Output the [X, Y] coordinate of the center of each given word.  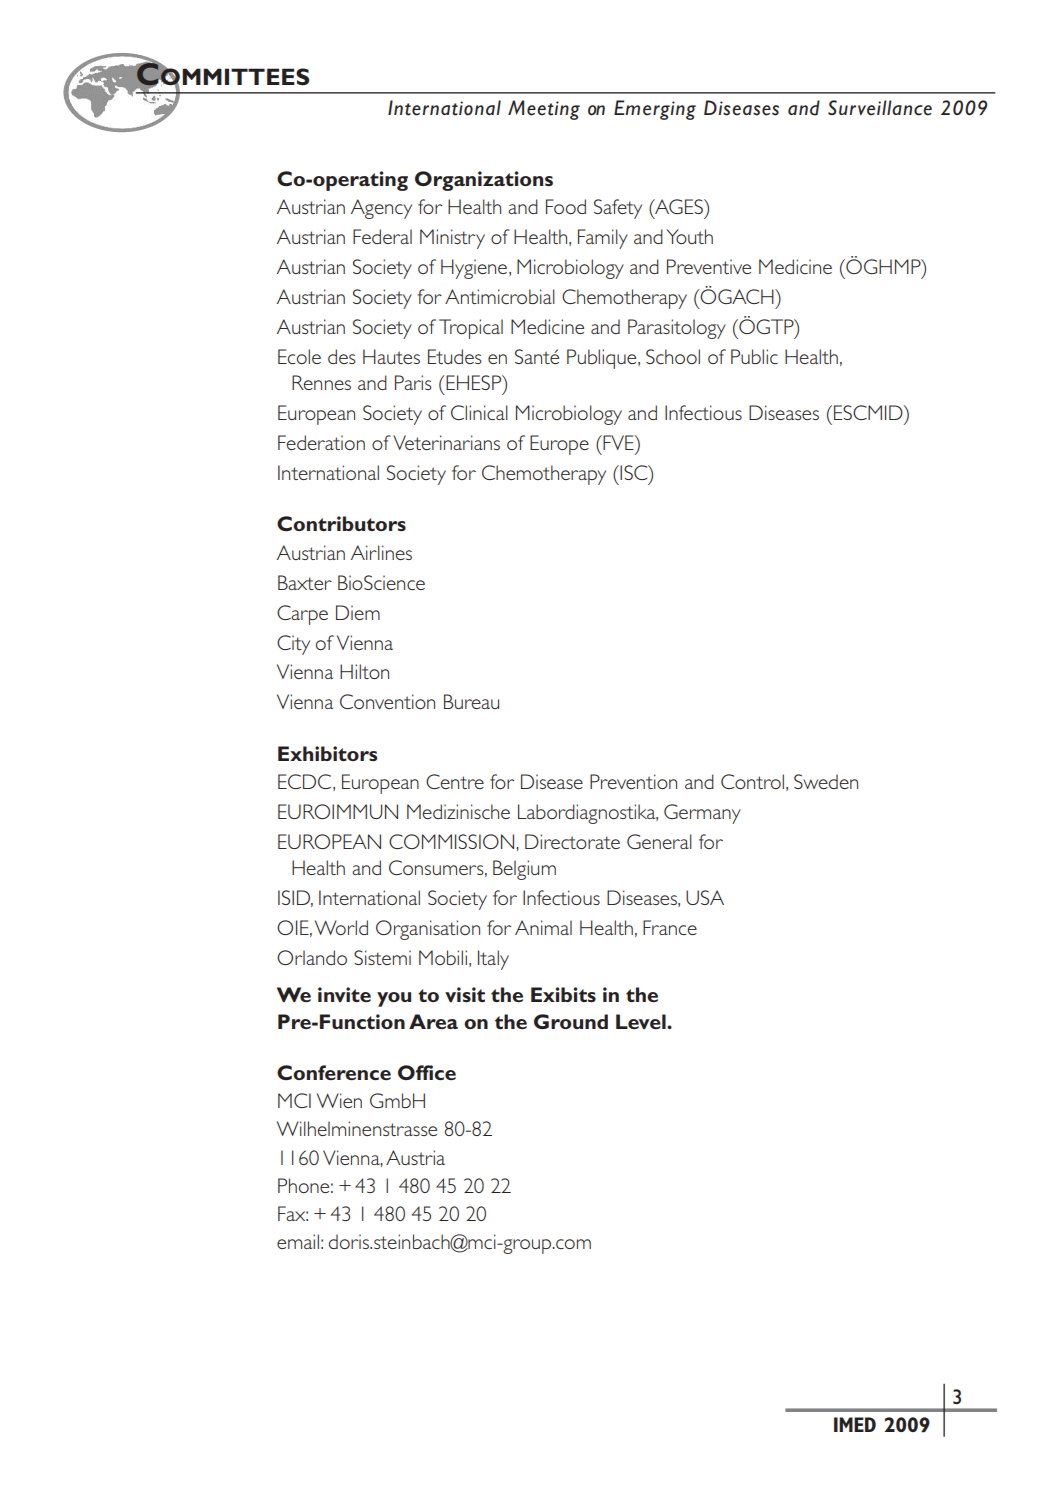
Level [642, 1021]
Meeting [544, 110]
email [298, 1241]
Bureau [471, 701]
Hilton [364, 671]
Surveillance [880, 108]
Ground [571, 1021]
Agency [381, 209]
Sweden [826, 781]
